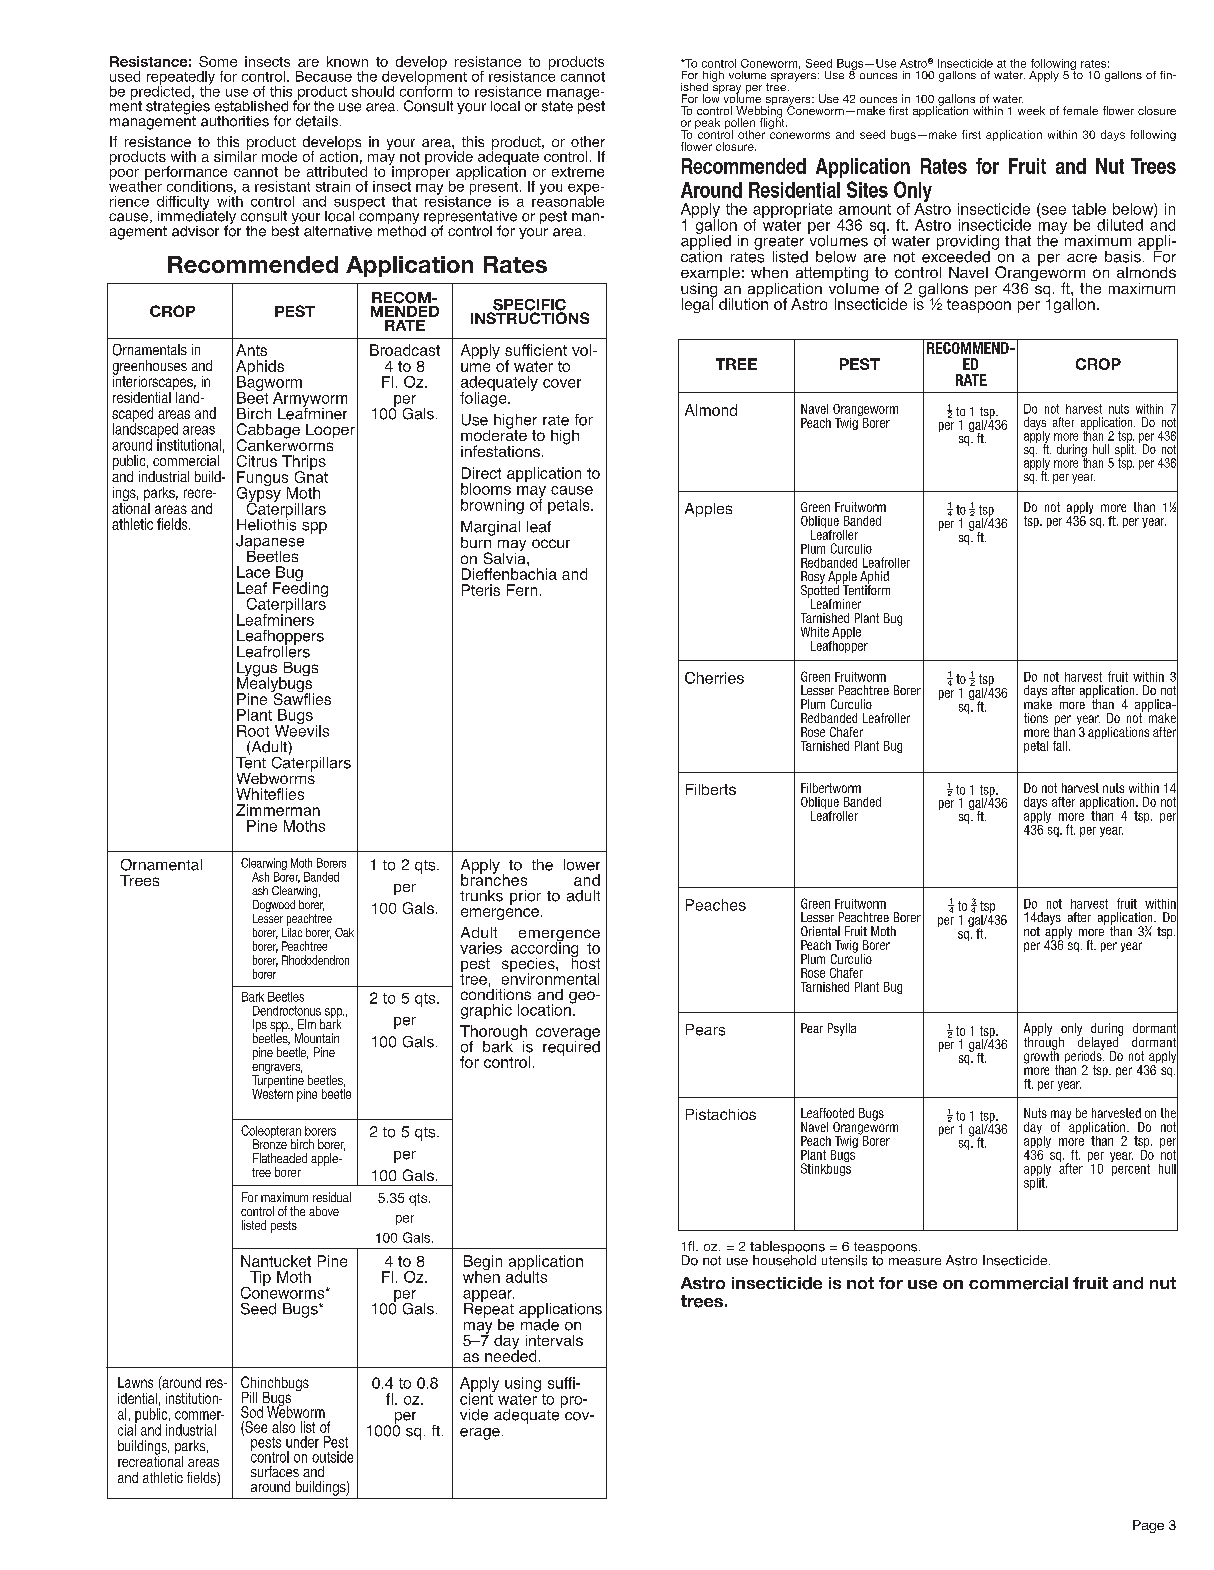 The image size is (1214, 1570). Describe the element at coordinates (253, 572) in the document. I see `Lace` at that location.
